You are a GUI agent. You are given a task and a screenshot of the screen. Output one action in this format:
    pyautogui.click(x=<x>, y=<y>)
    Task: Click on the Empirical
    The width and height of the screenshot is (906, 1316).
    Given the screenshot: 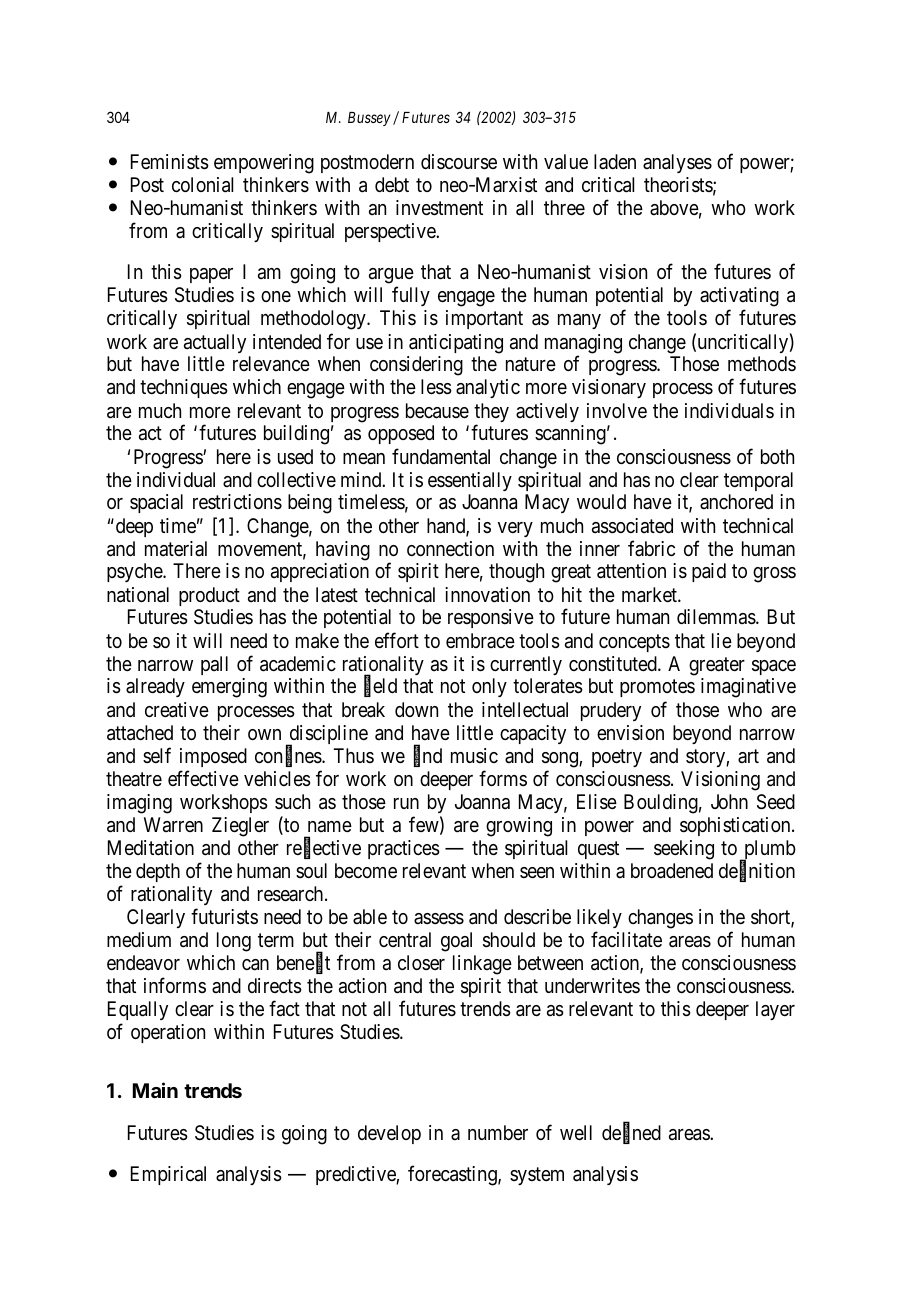 What is the action you would take?
    pyautogui.click(x=168, y=1175)
